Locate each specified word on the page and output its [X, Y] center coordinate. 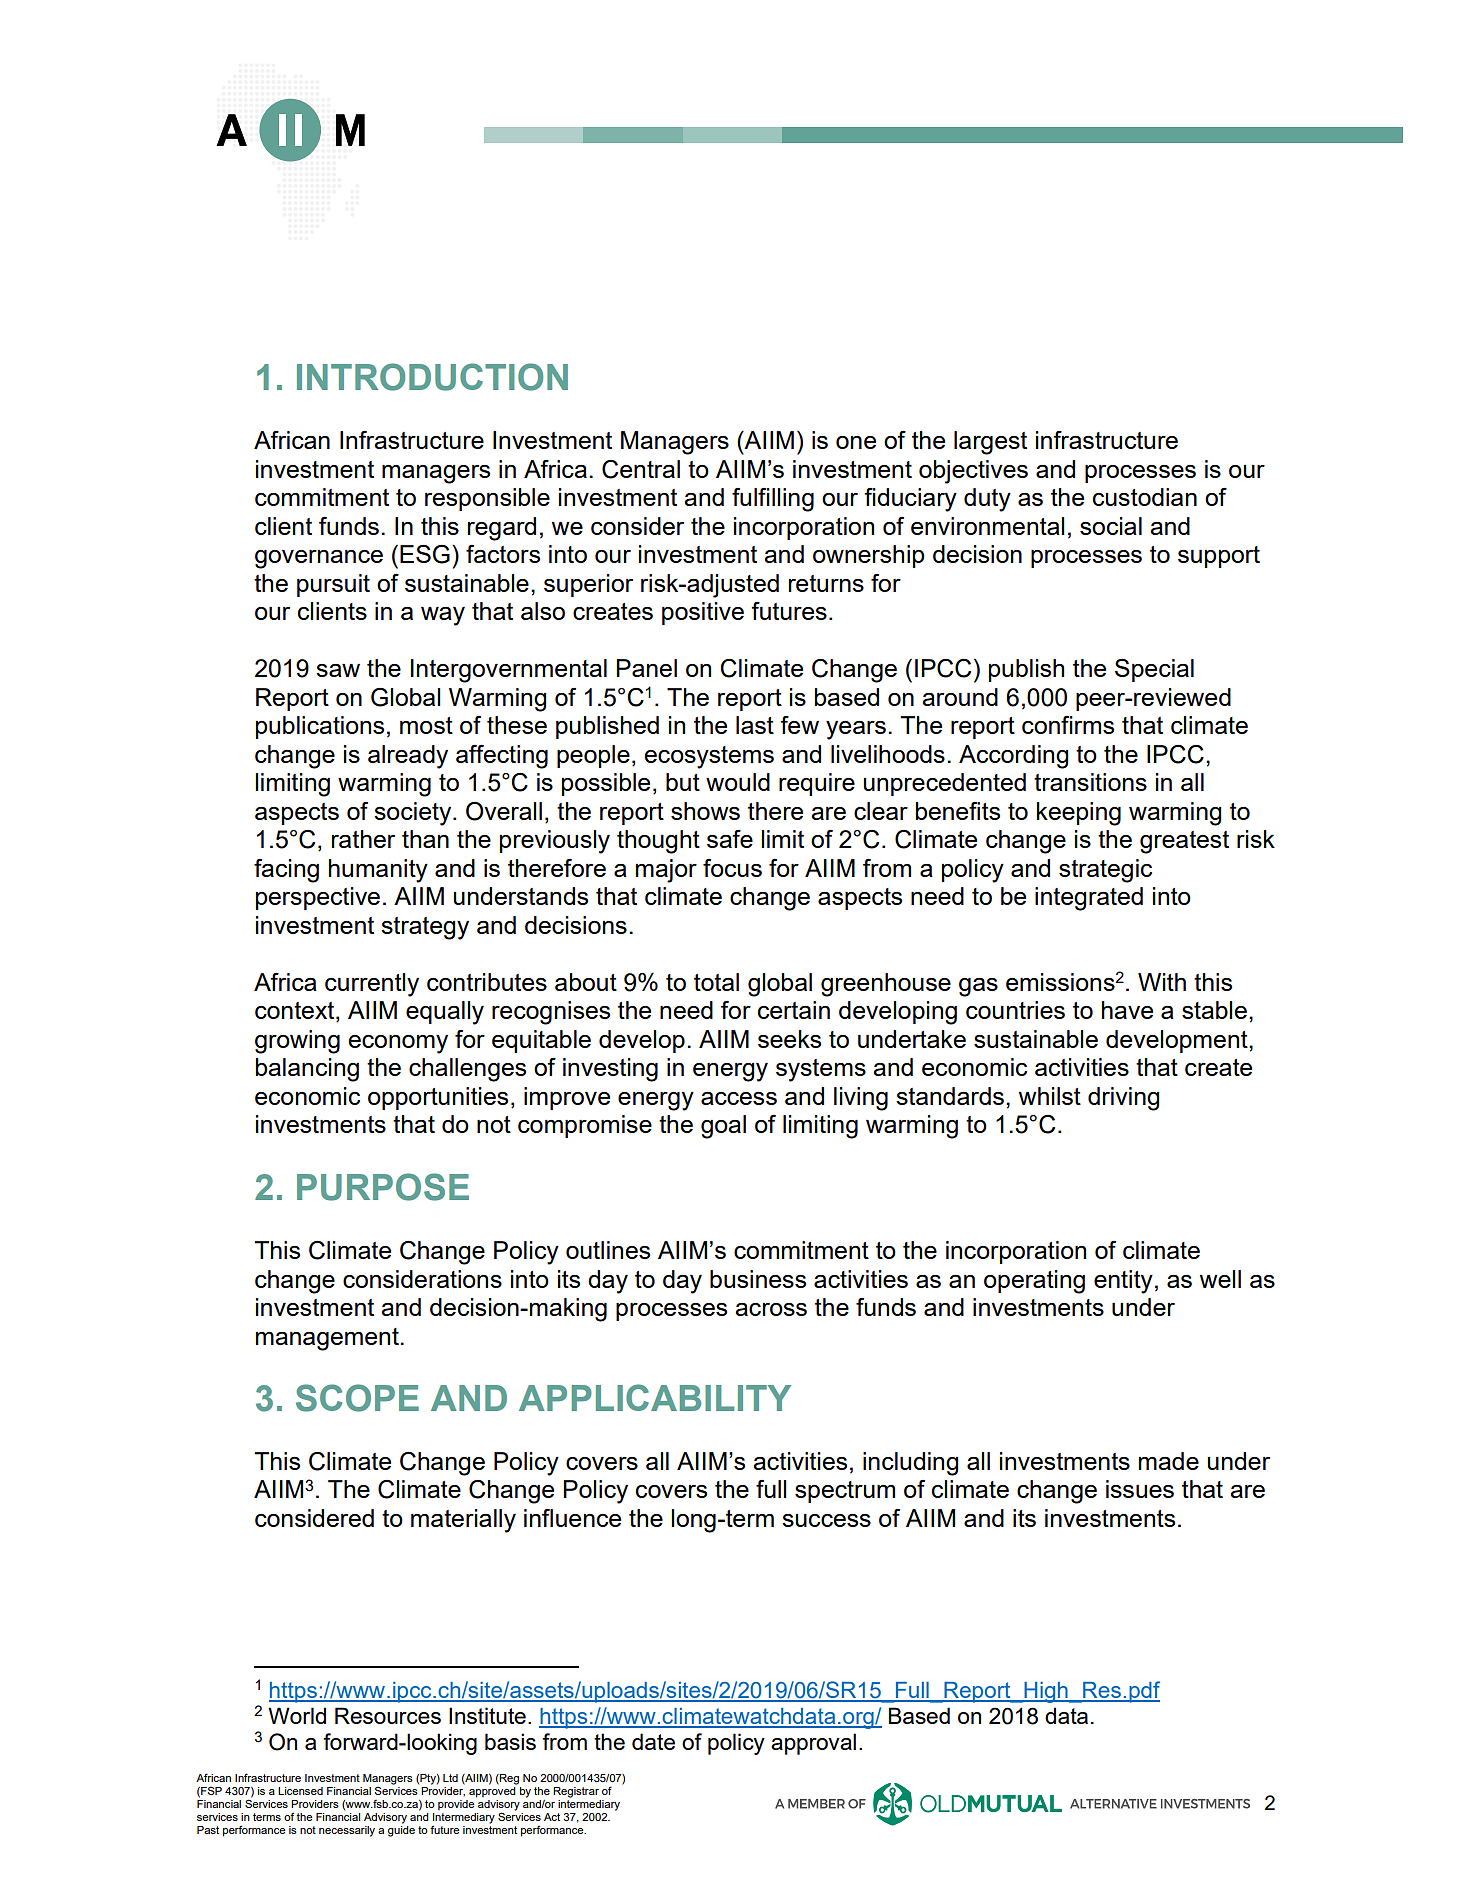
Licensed [300, 1791]
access [739, 1098]
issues [1140, 1489]
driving [1124, 1099]
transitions [1090, 782]
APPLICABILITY [655, 1397]
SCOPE [357, 1398]
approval [813, 1744]
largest [990, 443]
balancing [307, 1070]
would [738, 782]
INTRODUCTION [432, 377]
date [653, 1741]
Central [641, 469]
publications [320, 727]
